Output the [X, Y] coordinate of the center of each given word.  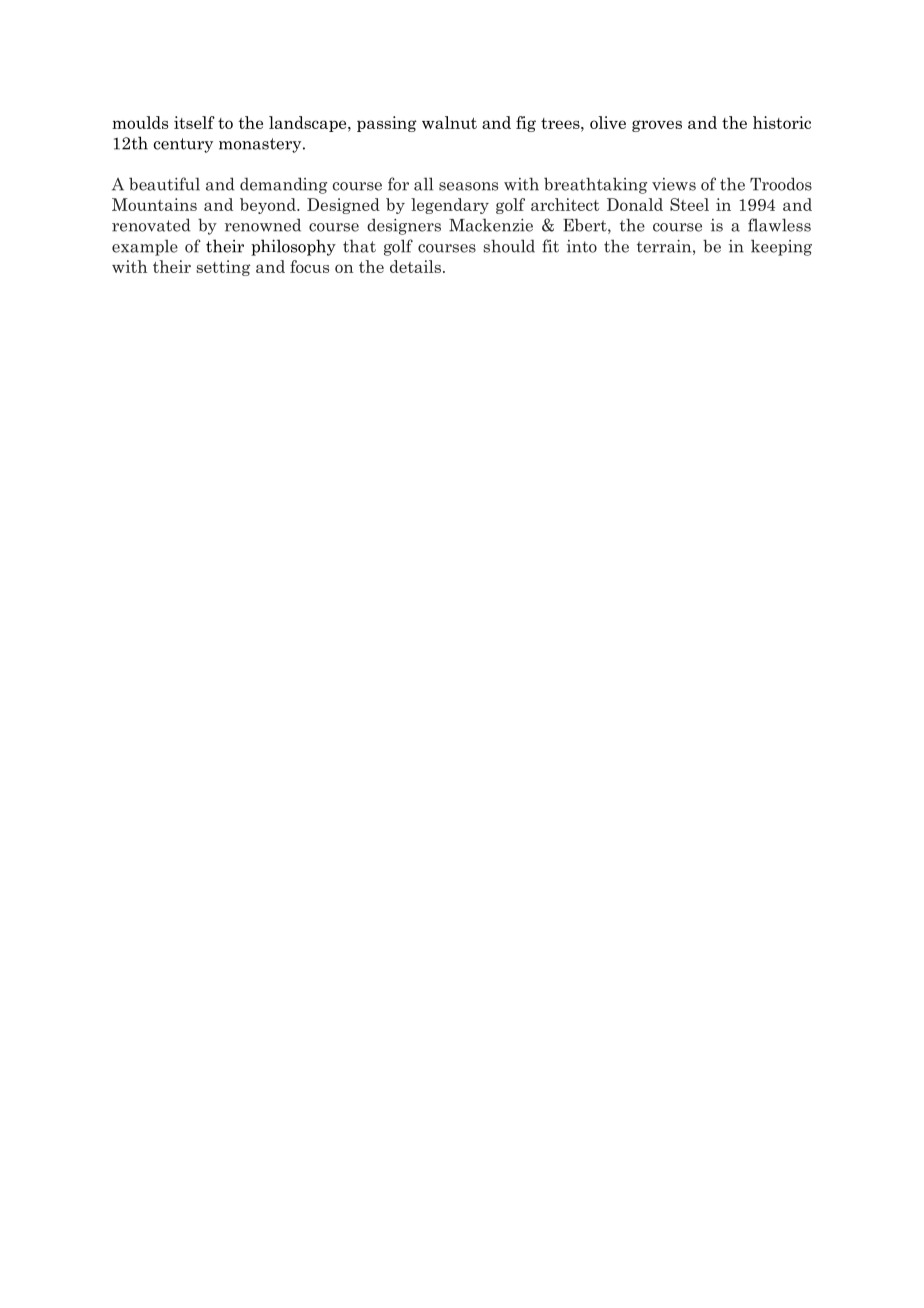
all [423, 184]
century [183, 145]
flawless [779, 225]
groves [657, 126]
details [415, 266]
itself [194, 122]
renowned [263, 225]
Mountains [154, 204]
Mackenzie [491, 225]
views [674, 184]
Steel [689, 204]
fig [526, 124]
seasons [468, 186]
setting [223, 268]
